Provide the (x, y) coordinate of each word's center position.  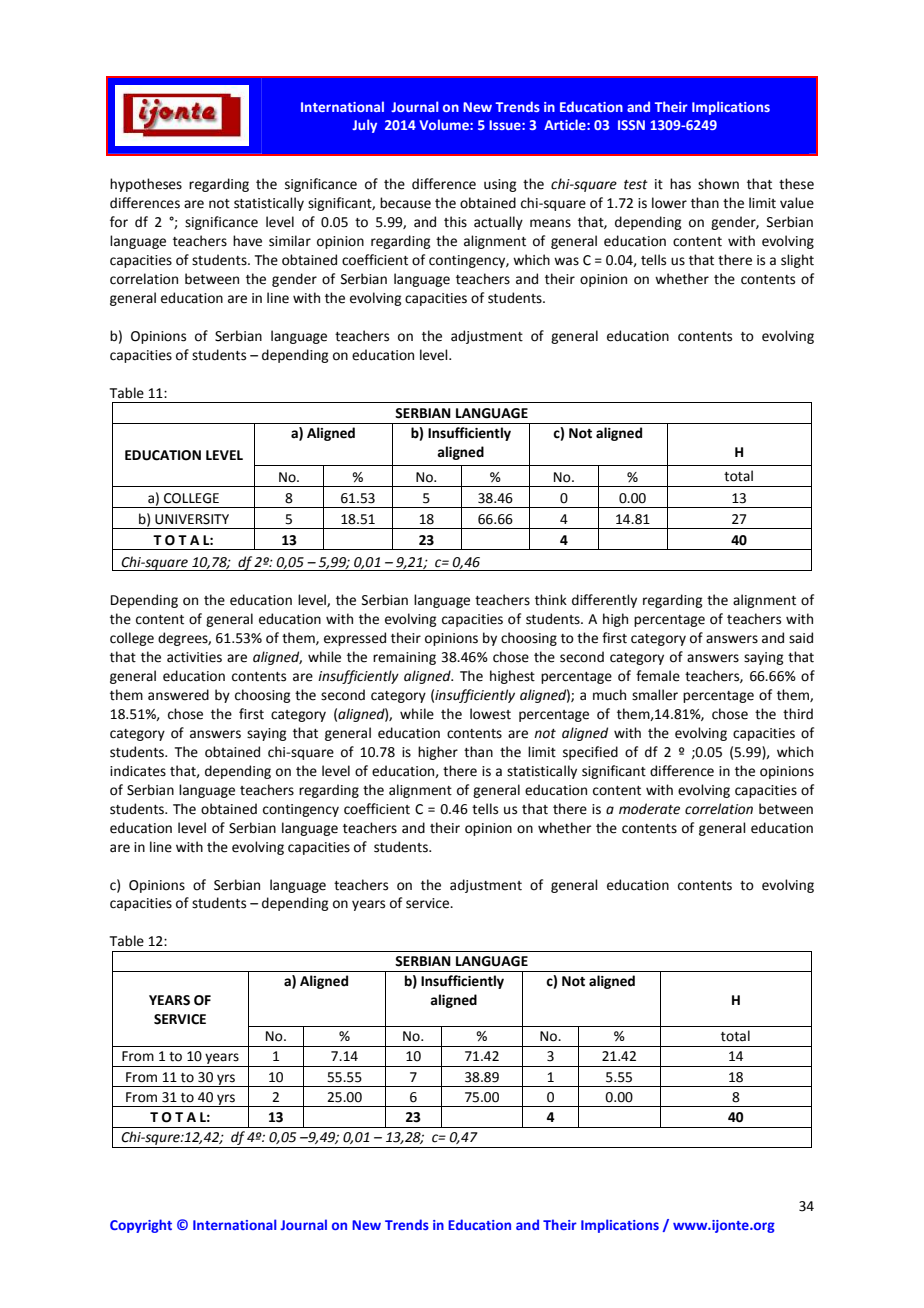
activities (194, 657)
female (658, 676)
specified (590, 753)
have (247, 241)
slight (797, 261)
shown (718, 184)
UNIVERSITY (192, 519)
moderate (649, 809)
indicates (138, 771)
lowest (490, 714)
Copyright (141, 1226)
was (566, 261)
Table (127, 941)
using (500, 185)
